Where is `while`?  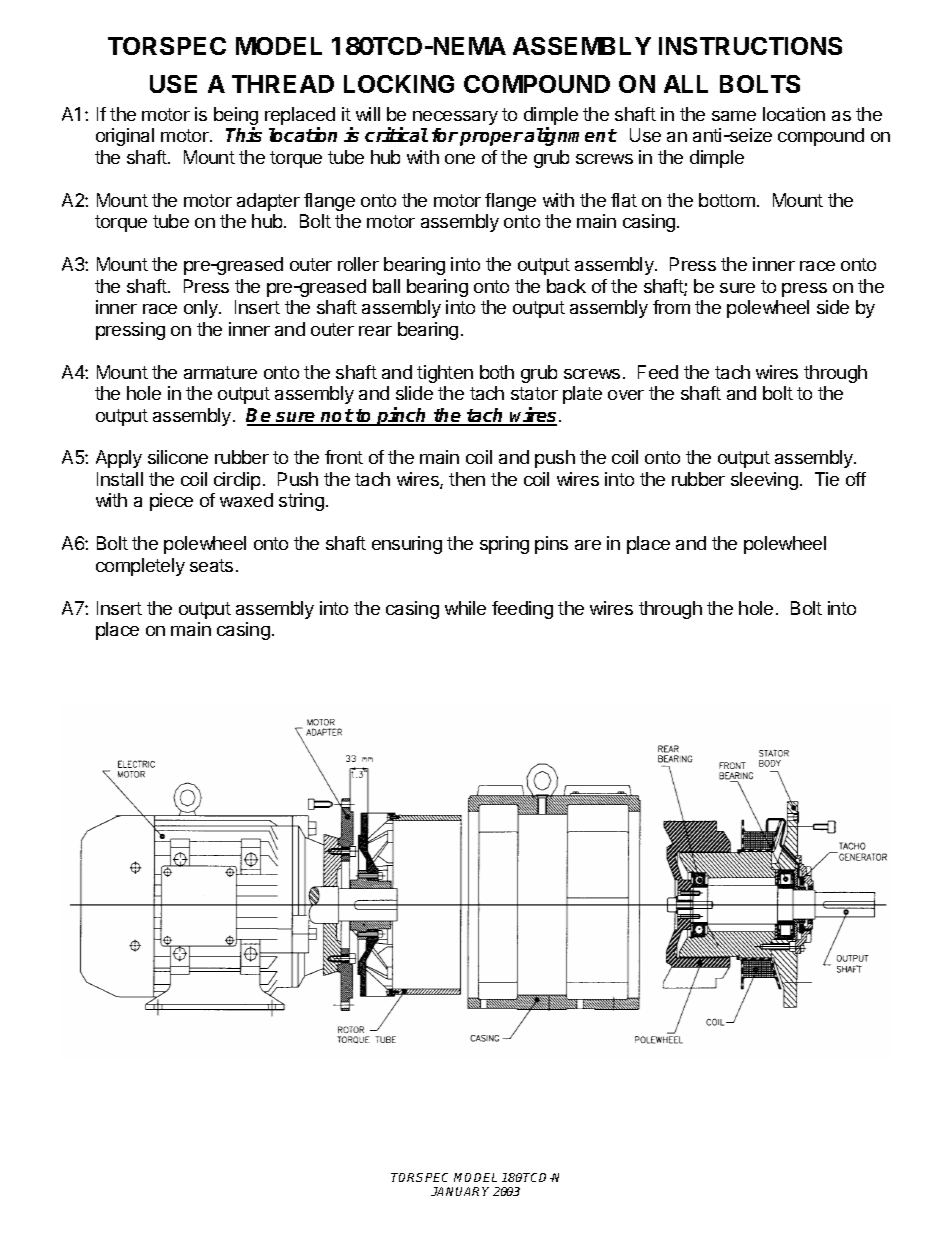
while is located at coordinates (465, 608).
